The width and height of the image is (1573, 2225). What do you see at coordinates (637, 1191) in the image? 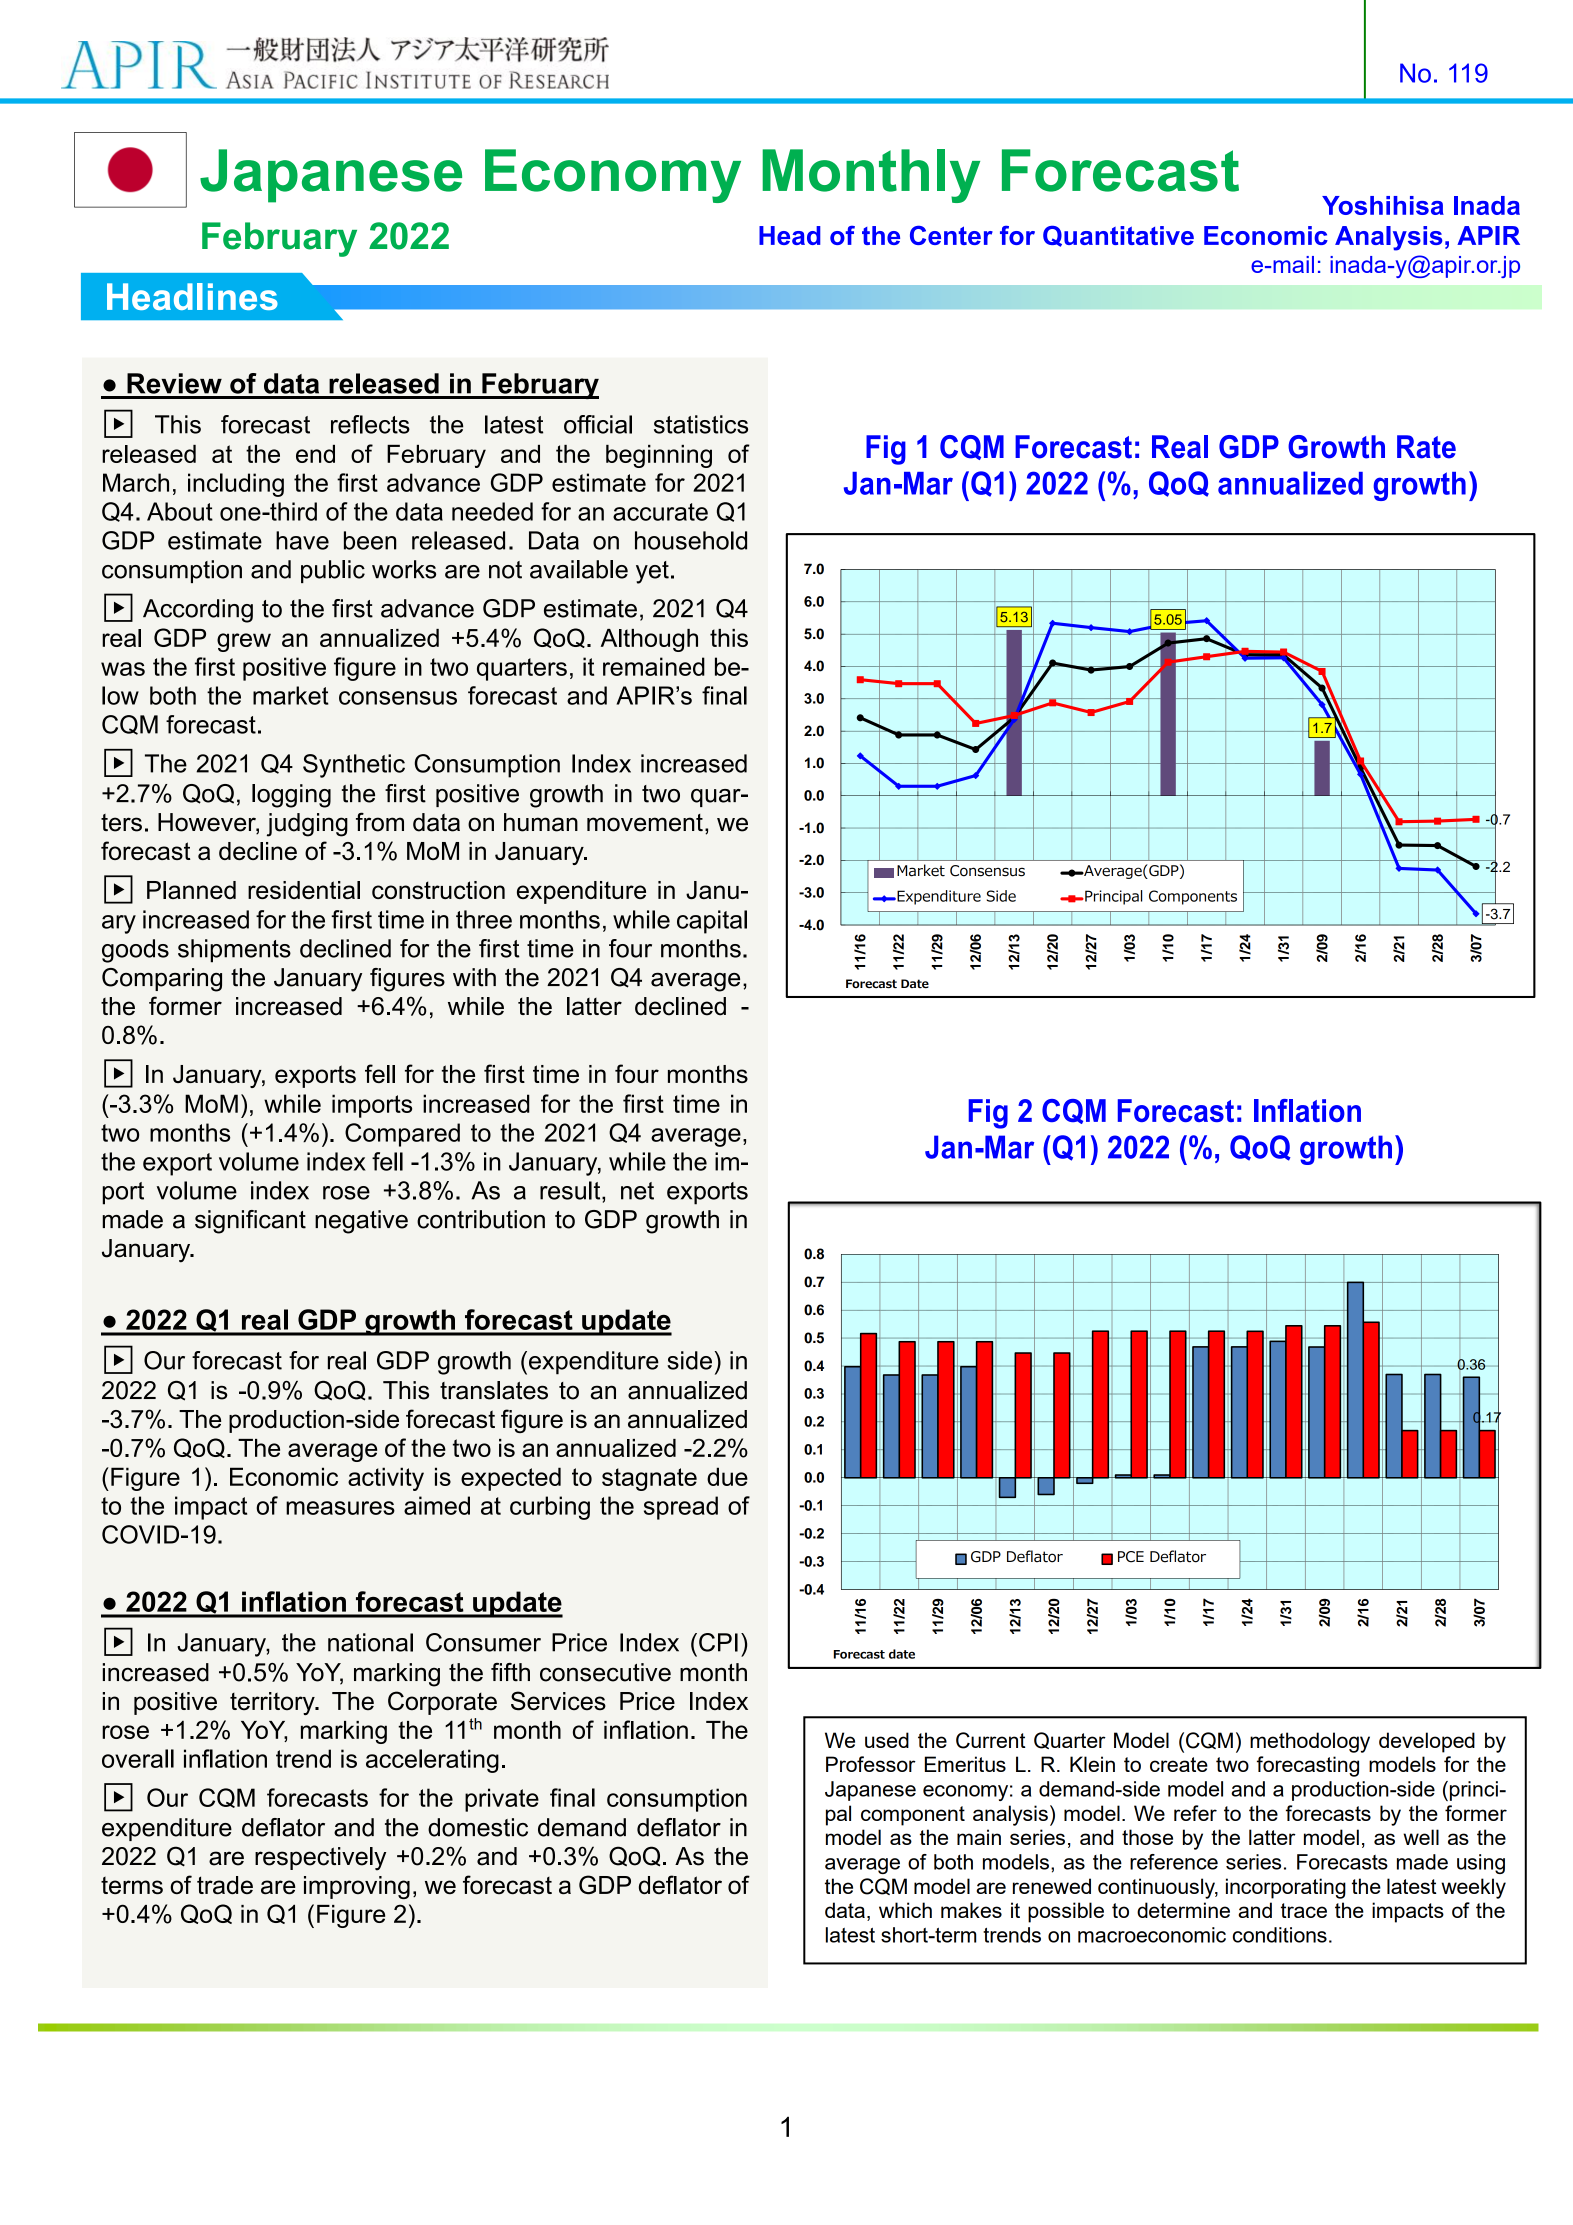
I see `net` at bounding box center [637, 1191].
